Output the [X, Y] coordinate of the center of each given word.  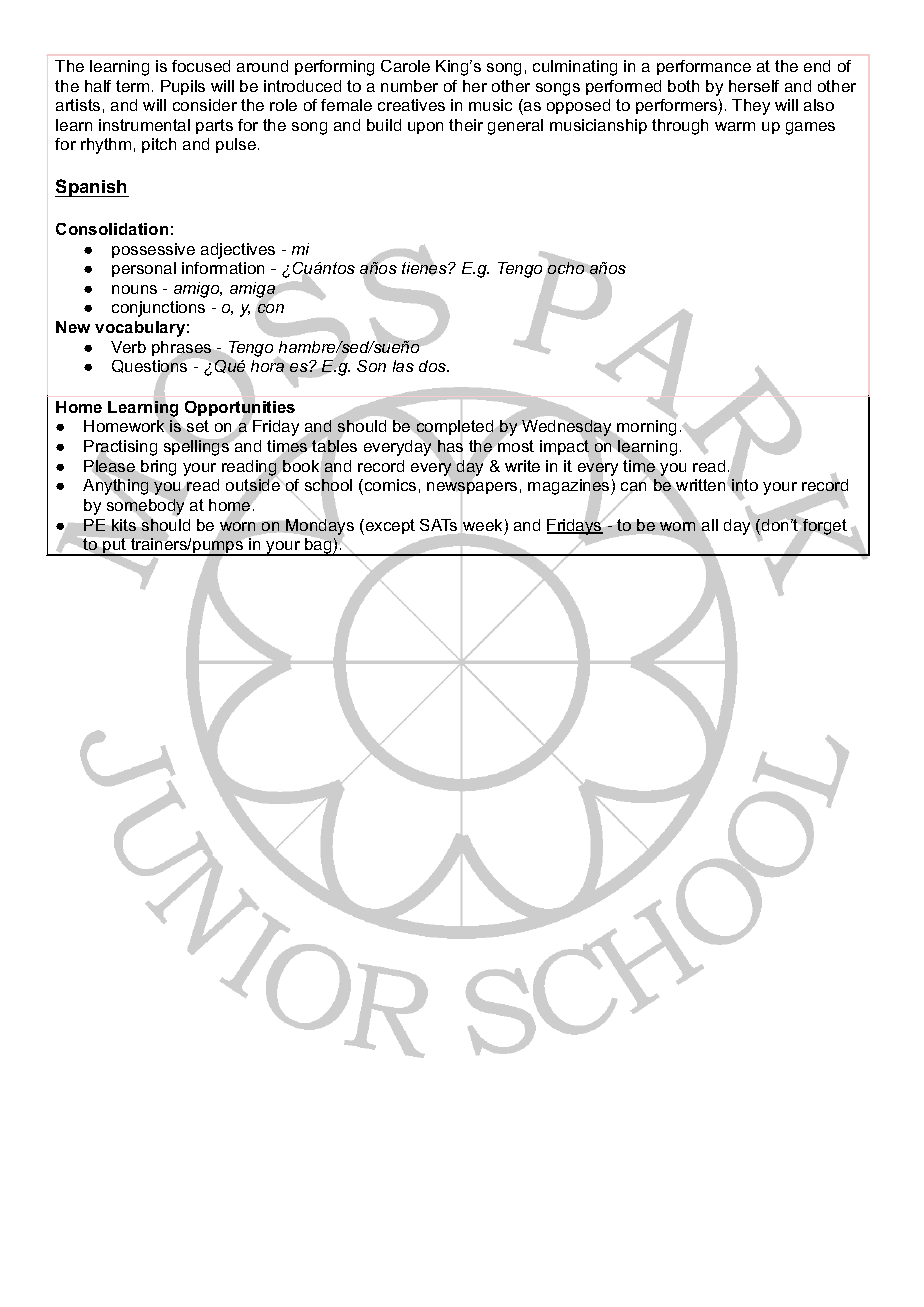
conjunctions [158, 309]
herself [754, 86]
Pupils [183, 87]
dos [433, 366]
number [409, 86]
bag [318, 547]
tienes [425, 268]
